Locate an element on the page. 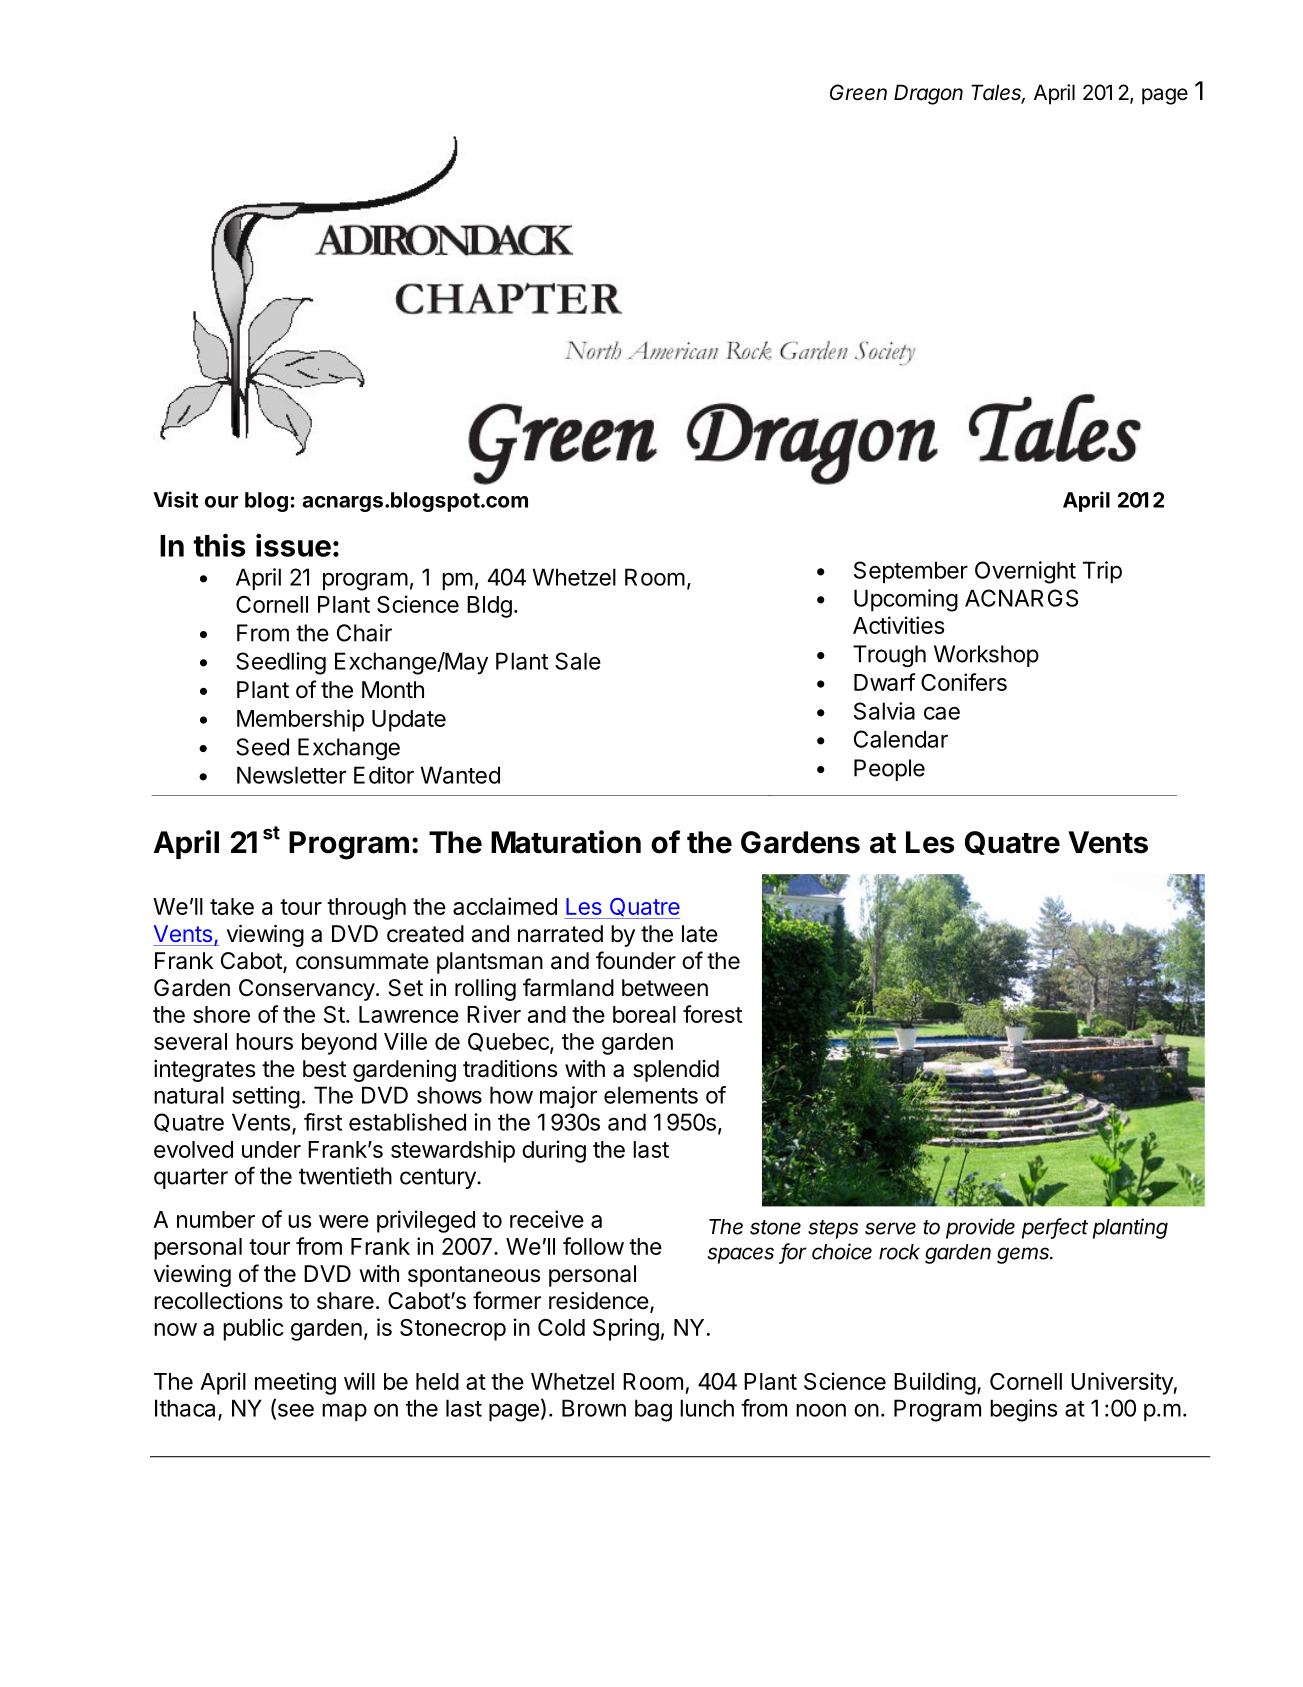 Image resolution: width=1303 pixels, height=1687 pixels. provide is located at coordinates (980, 1228).
